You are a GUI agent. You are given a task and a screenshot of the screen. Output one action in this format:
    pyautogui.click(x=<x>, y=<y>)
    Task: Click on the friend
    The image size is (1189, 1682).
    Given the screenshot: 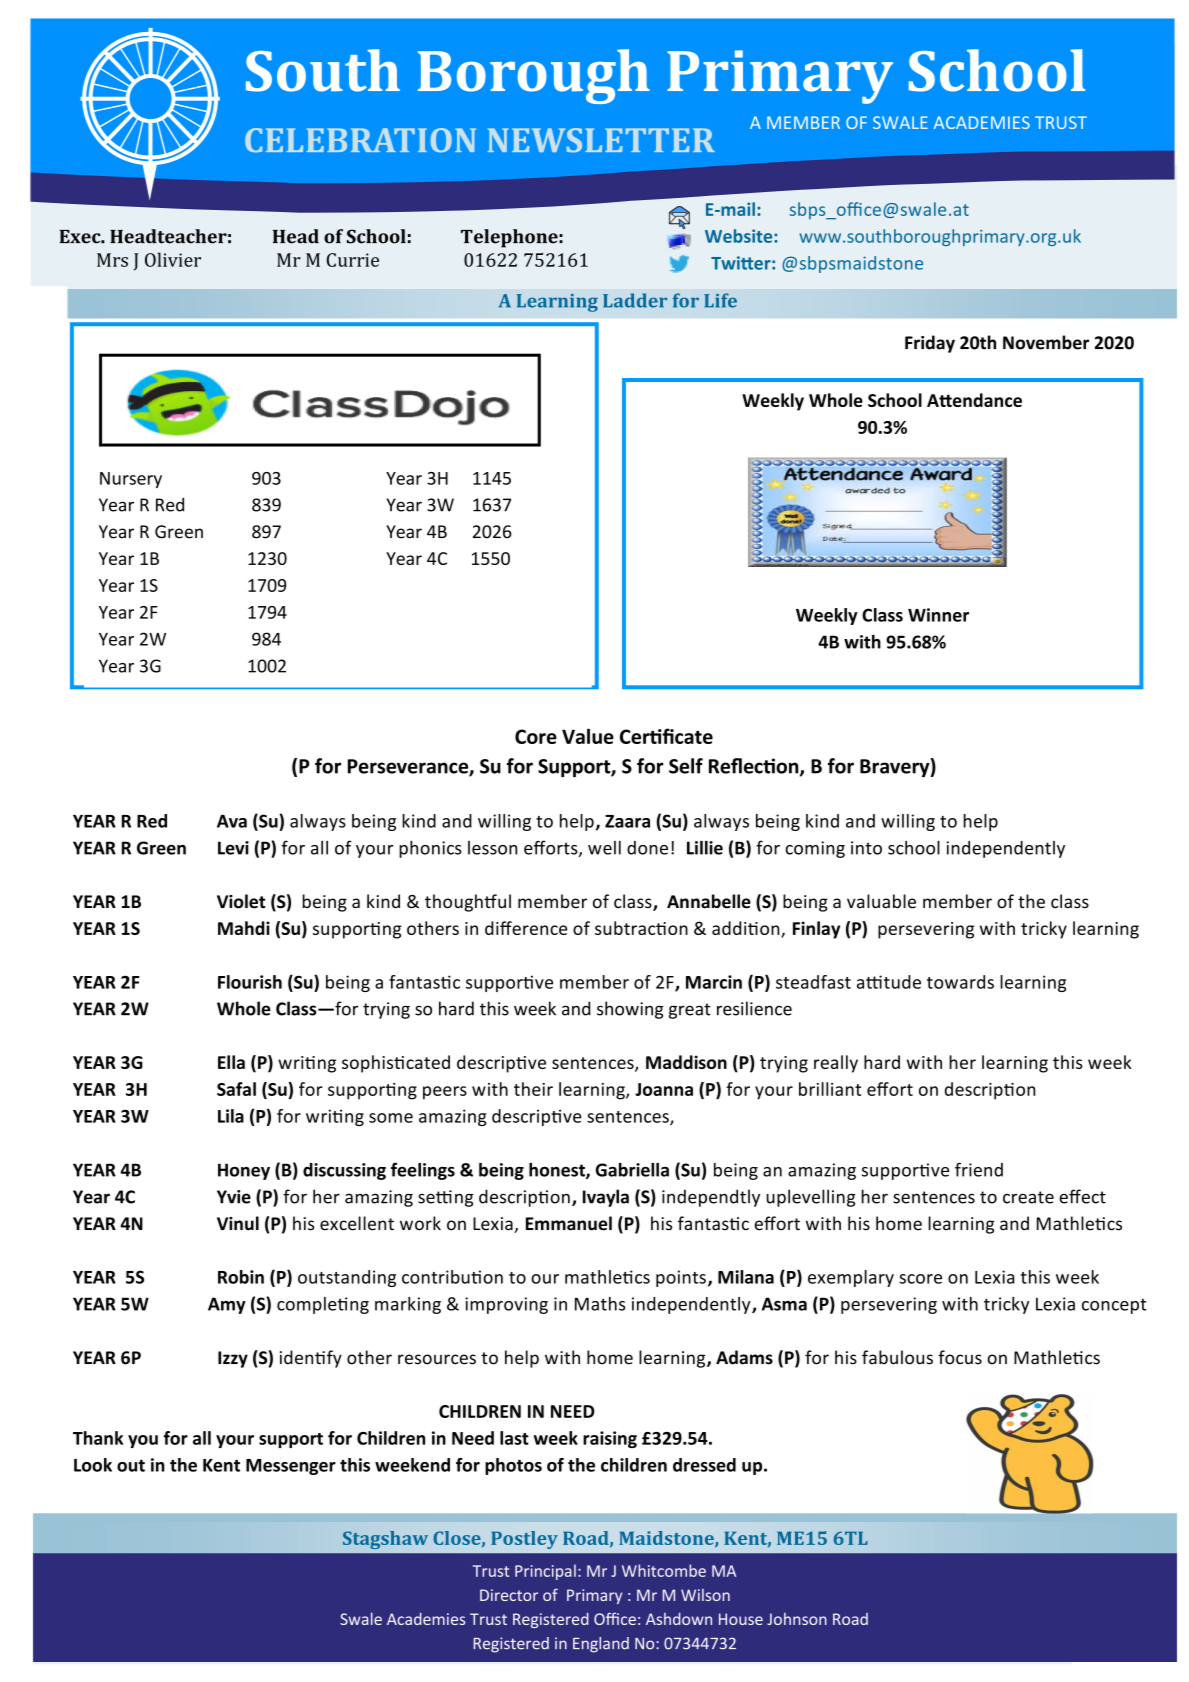 What is the action you would take?
    pyautogui.click(x=979, y=1169)
